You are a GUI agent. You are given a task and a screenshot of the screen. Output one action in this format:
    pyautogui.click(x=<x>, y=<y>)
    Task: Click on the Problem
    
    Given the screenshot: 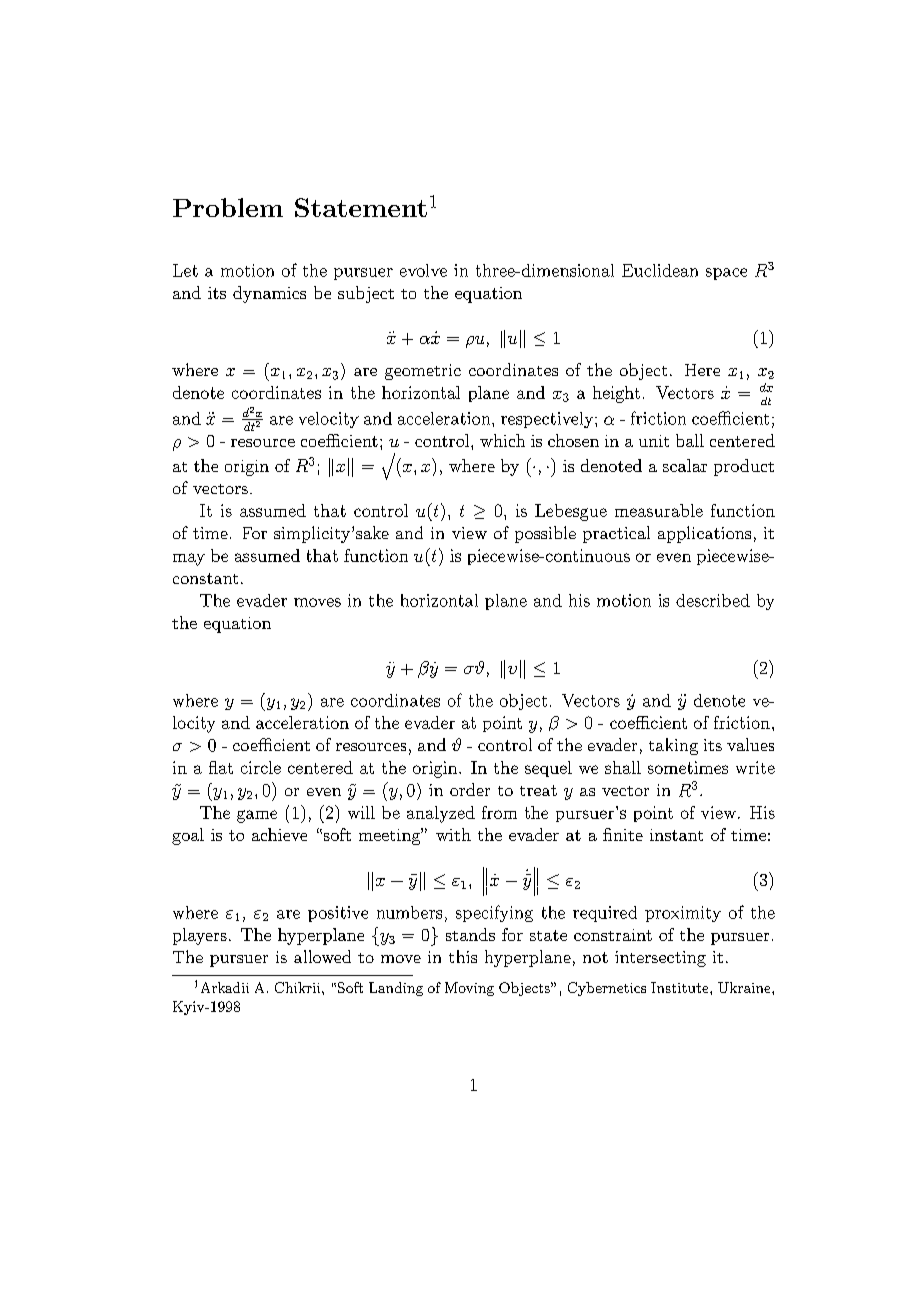 What is the action you would take?
    pyautogui.click(x=228, y=207)
